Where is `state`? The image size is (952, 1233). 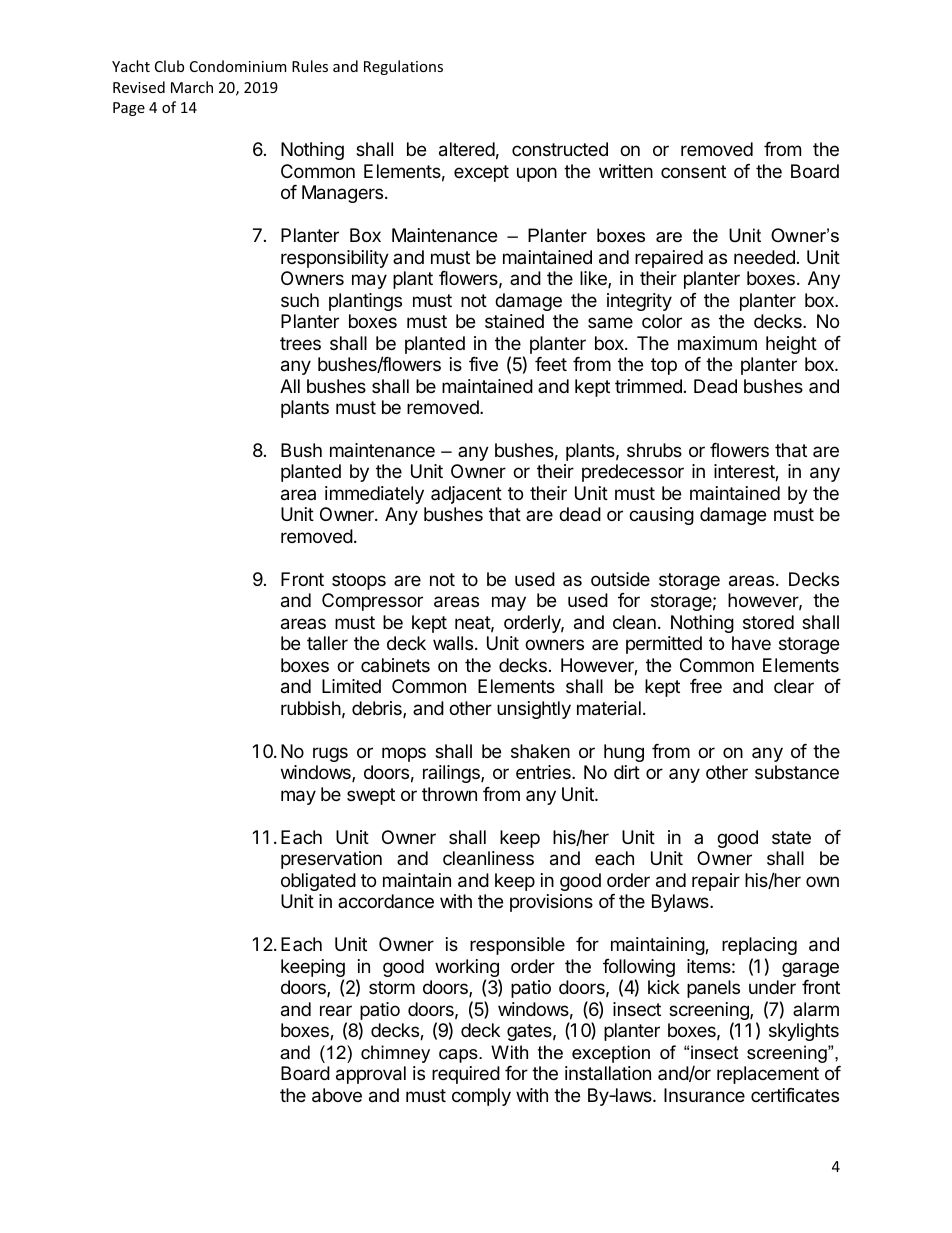 state is located at coordinates (791, 837).
